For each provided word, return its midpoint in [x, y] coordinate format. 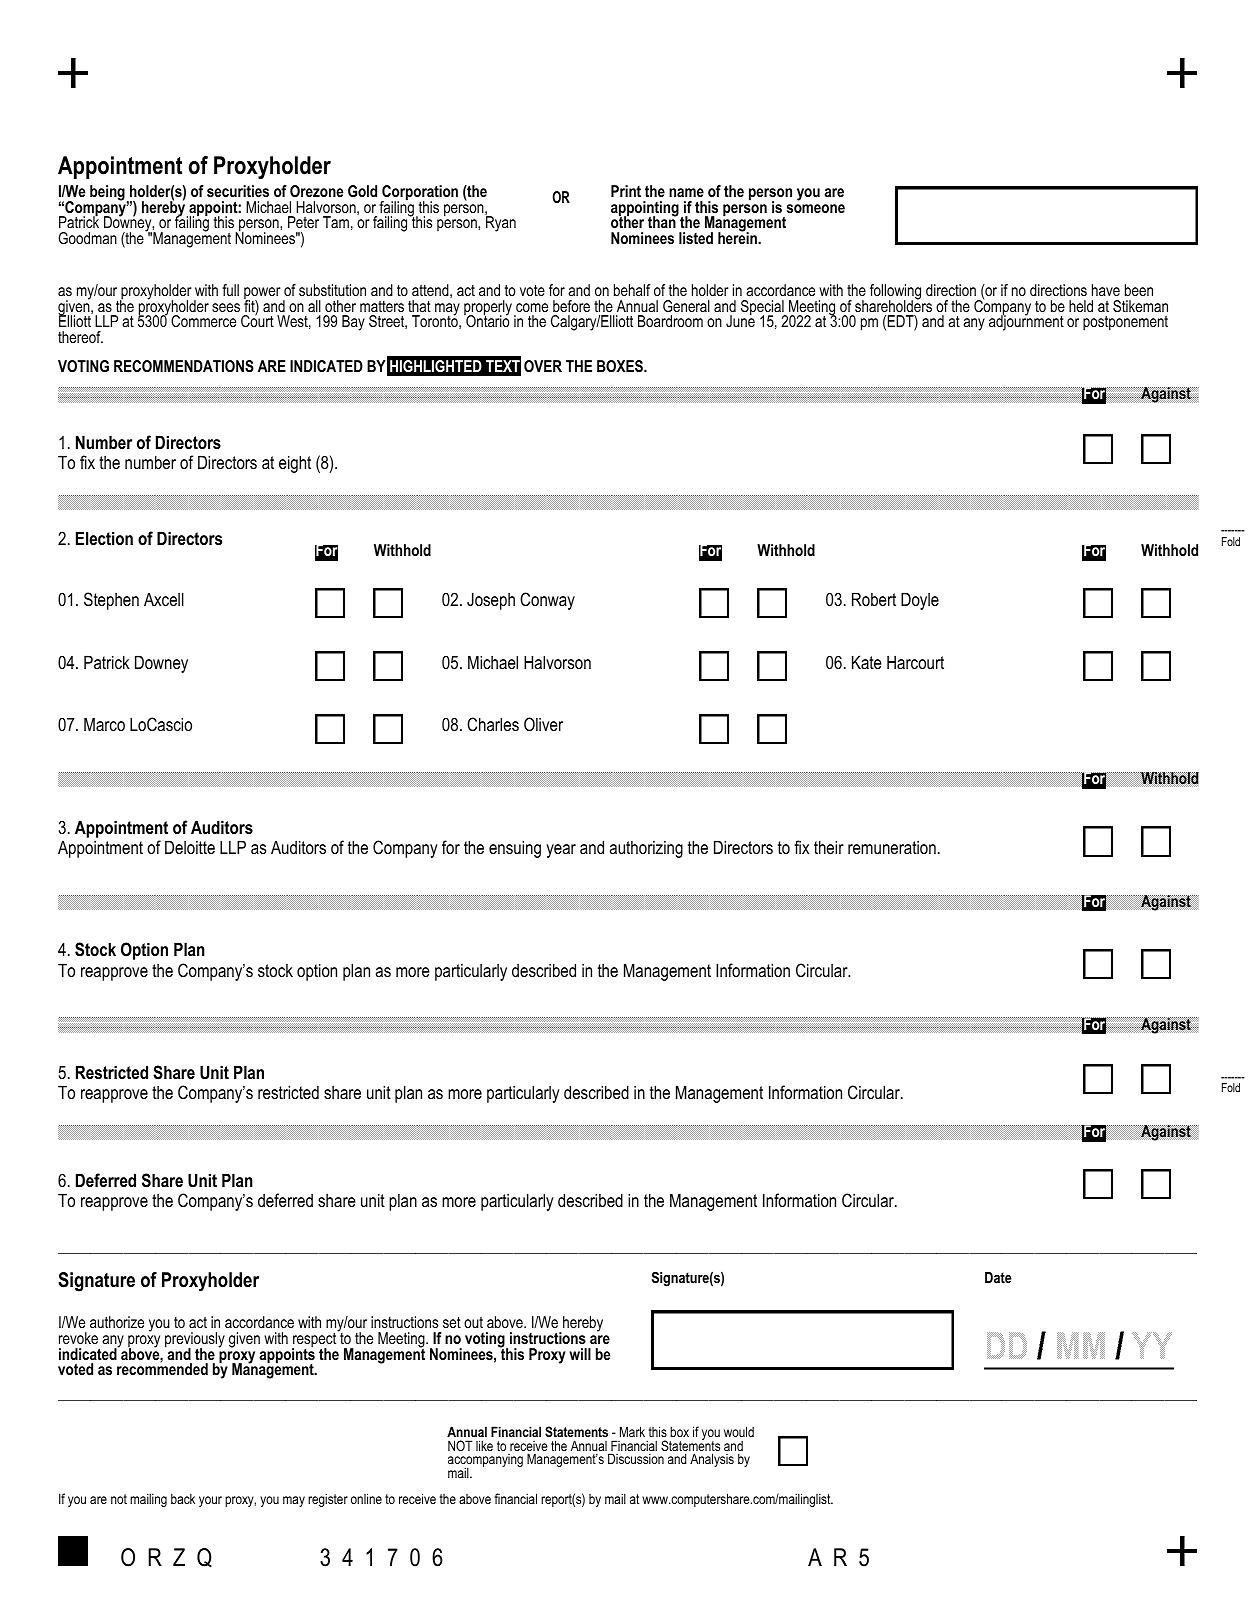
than [663, 221]
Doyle [920, 601]
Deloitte [190, 847]
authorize [117, 1322]
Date [998, 1277]
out [473, 1322]
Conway [547, 601]
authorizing [646, 849]
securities [238, 191]
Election [104, 538]
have [1106, 290]
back [183, 1498]
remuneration [892, 847]
